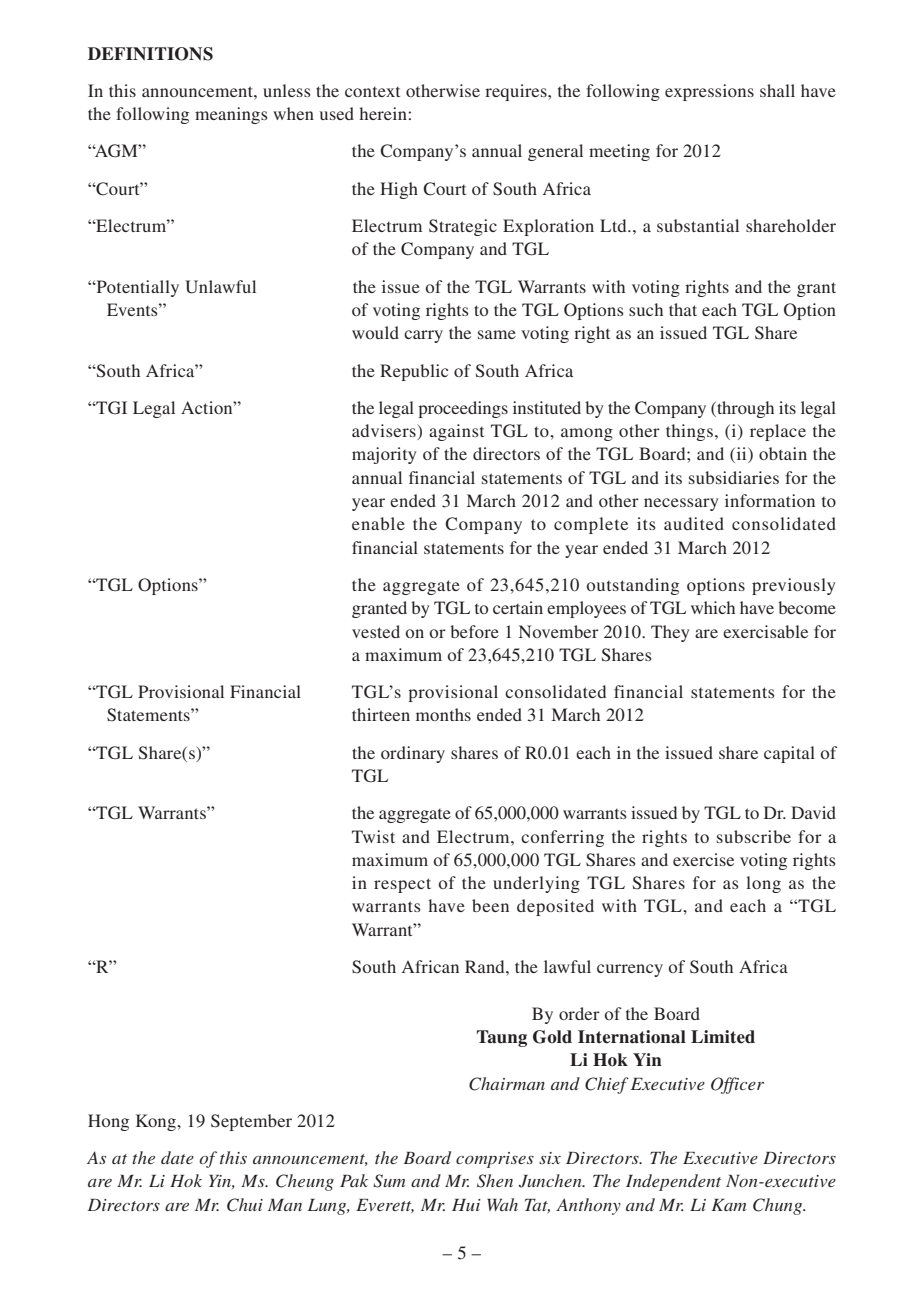 This screenshot has width=924, height=1308. Describe the element at coordinates (713, 607) in the screenshot. I see `which` at that location.
